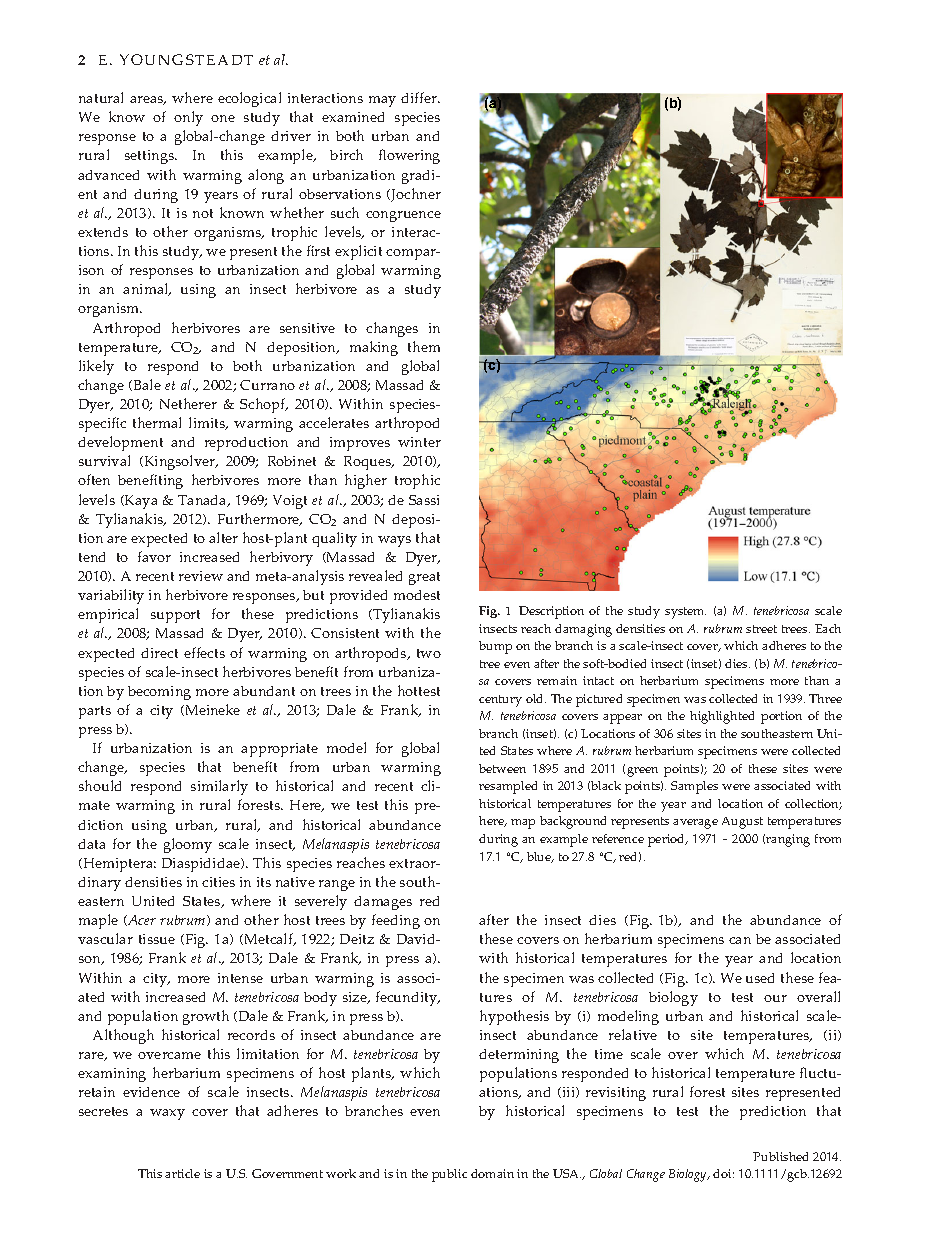 This screenshot has height=1251, width=952. Describe the element at coordinates (179, 462) in the screenshot. I see `Kingsolver` at that location.
